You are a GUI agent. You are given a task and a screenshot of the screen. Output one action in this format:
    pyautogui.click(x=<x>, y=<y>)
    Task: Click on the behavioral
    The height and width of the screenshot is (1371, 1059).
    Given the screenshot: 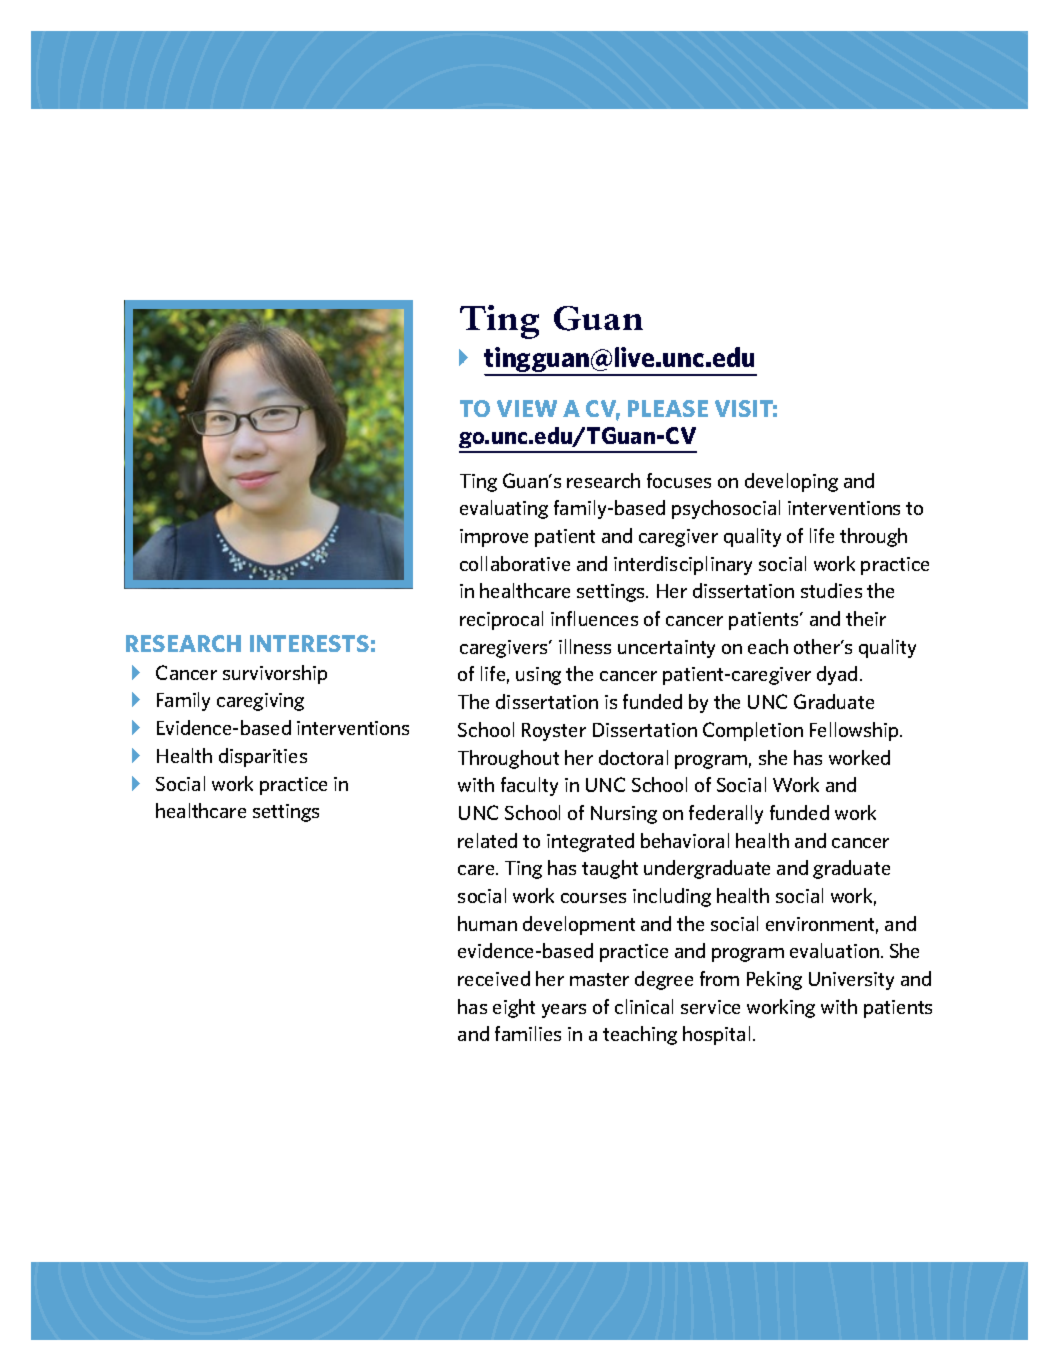 What is the action you would take?
    pyautogui.click(x=685, y=840)
